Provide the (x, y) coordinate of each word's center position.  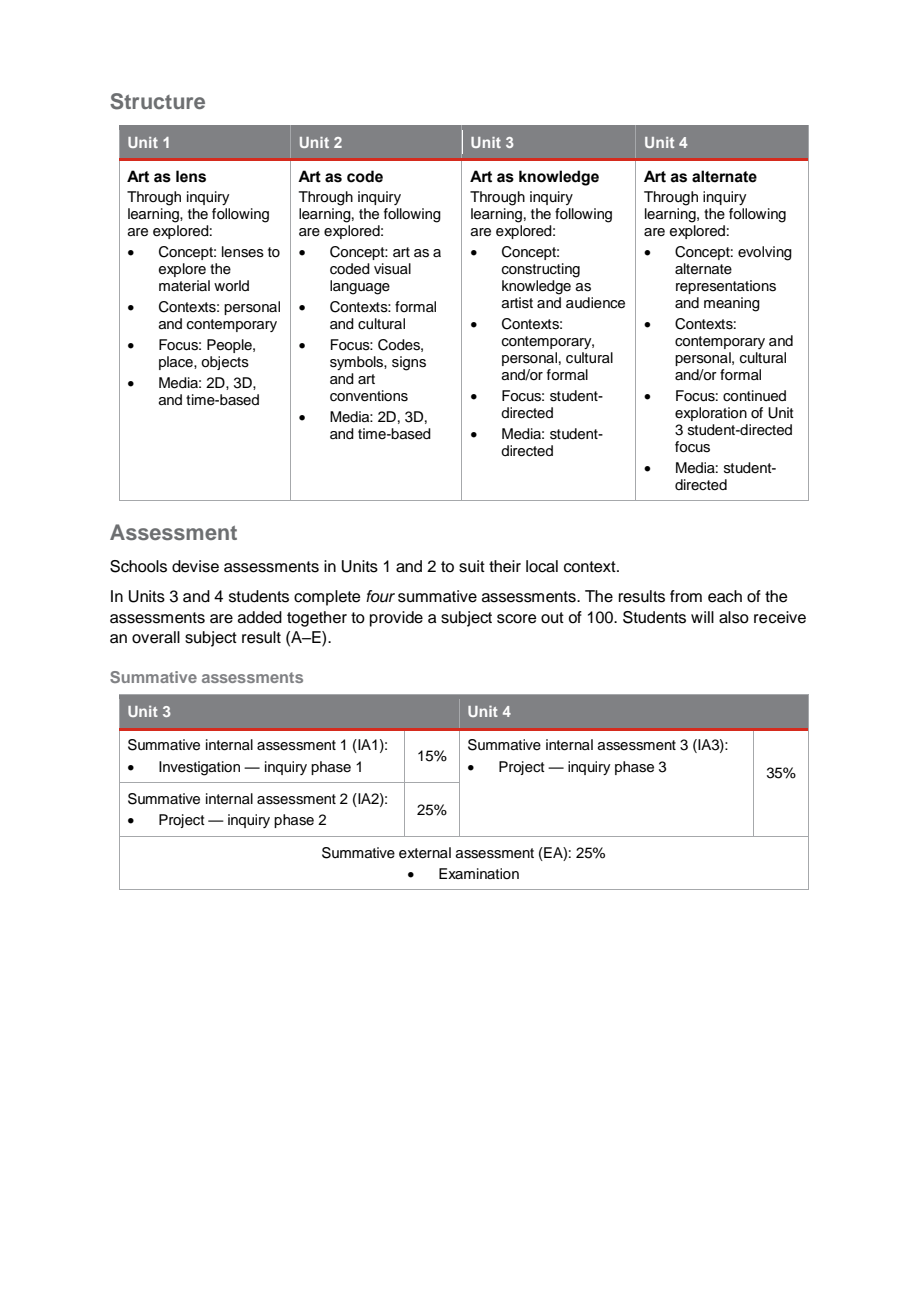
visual (392, 269)
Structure (157, 101)
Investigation (199, 768)
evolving (765, 253)
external (425, 853)
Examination (479, 873)
